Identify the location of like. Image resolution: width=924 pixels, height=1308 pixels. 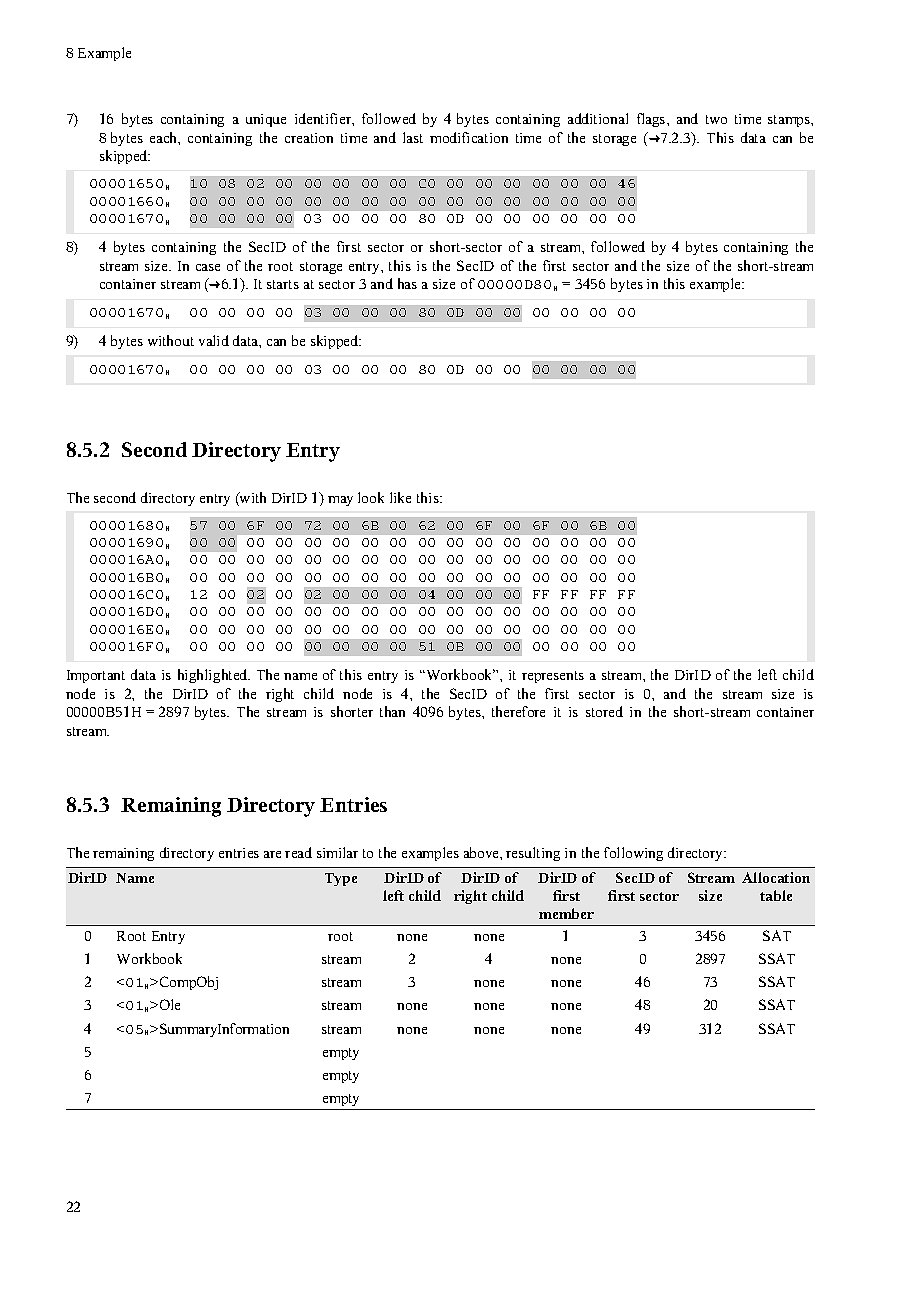
(400, 497).
